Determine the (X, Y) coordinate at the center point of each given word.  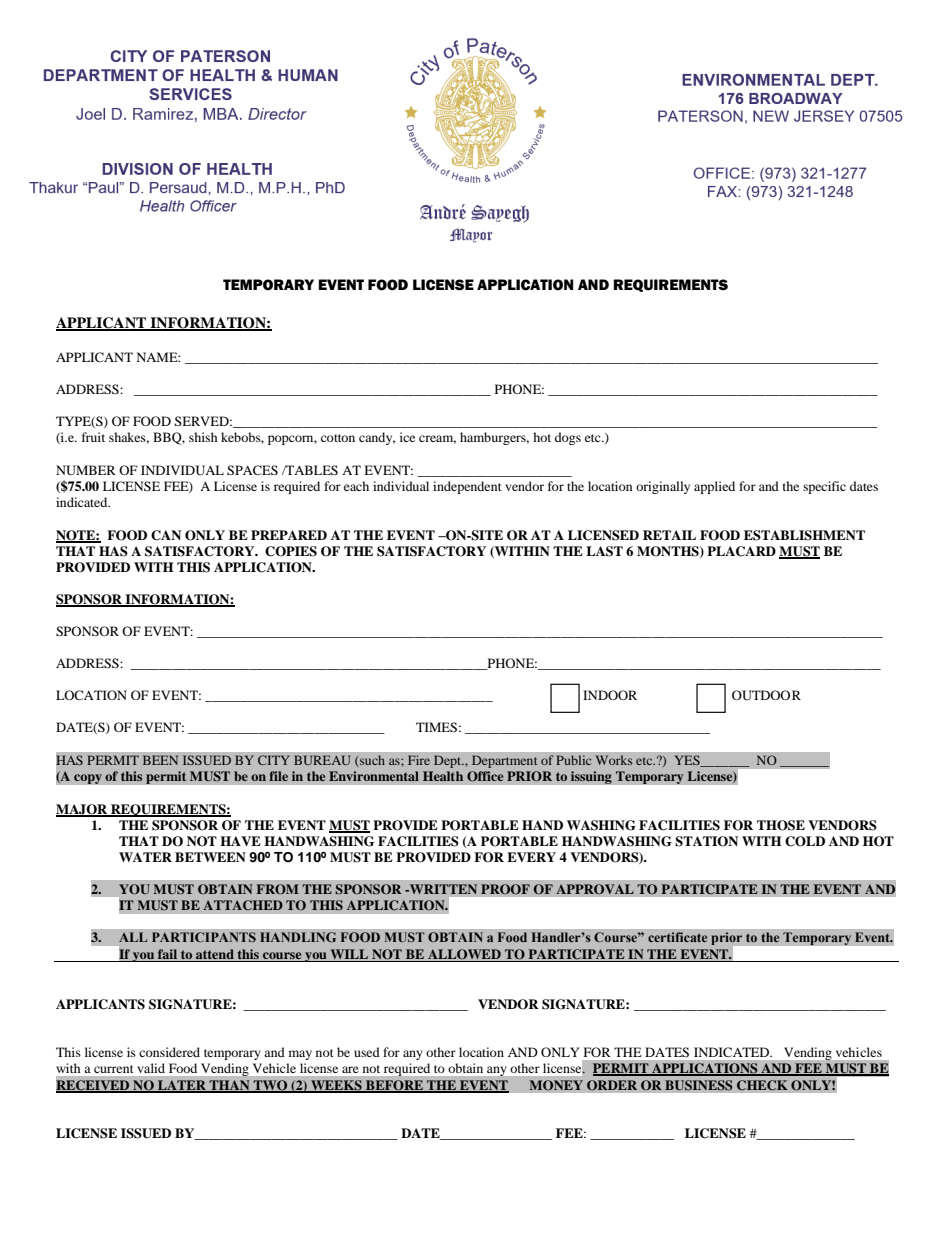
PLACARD (741, 551)
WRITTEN (442, 889)
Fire (419, 760)
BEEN (160, 760)
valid (151, 1068)
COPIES (291, 551)
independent (467, 487)
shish (203, 437)
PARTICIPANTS (204, 937)
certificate (677, 937)
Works (614, 760)
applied (714, 487)
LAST (604, 551)
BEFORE (395, 1086)
